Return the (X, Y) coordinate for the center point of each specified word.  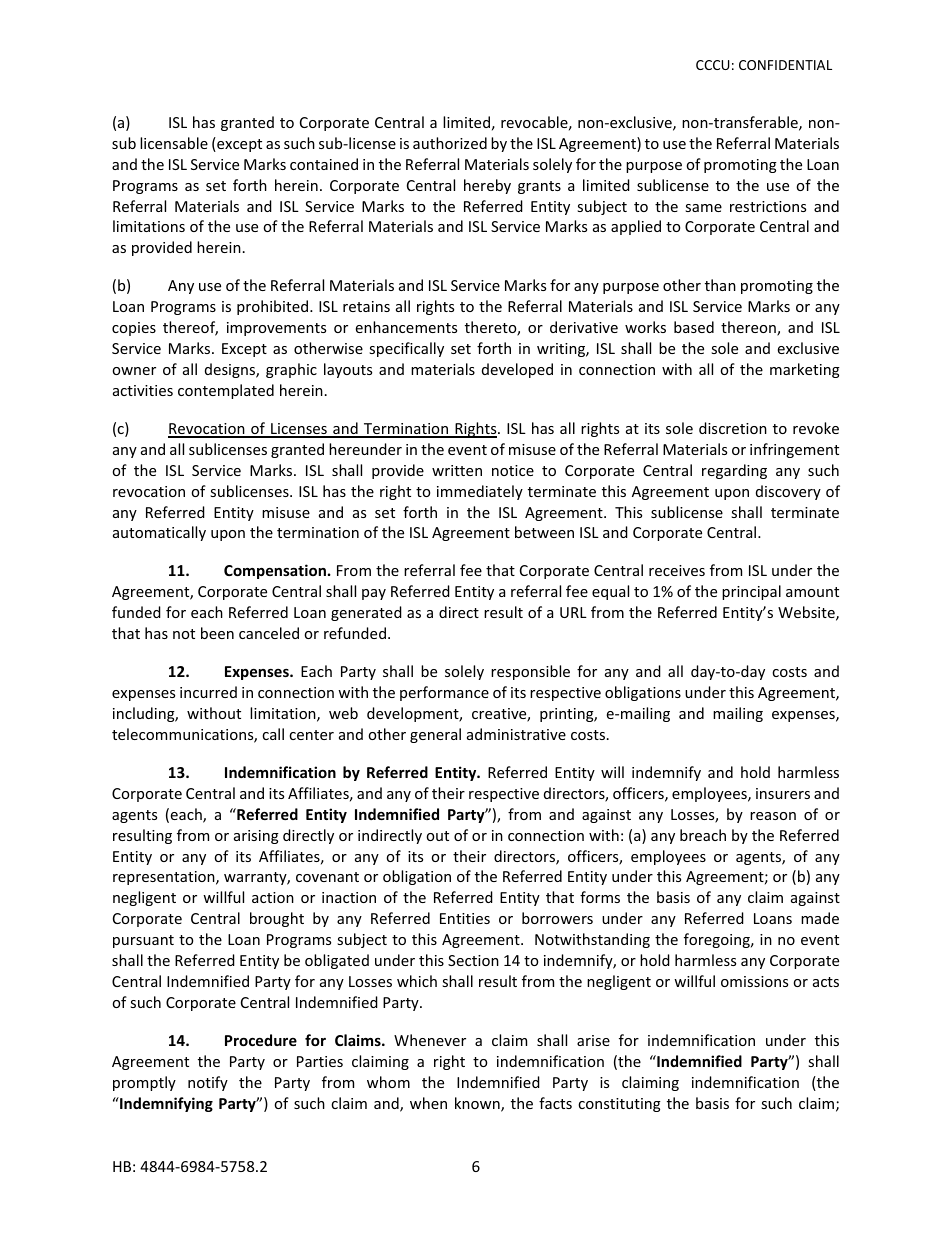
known (478, 1104)
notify (208, 1083)
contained (324, 164)
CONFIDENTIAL (785, 65)
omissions (754, 981)
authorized (450, 143)
